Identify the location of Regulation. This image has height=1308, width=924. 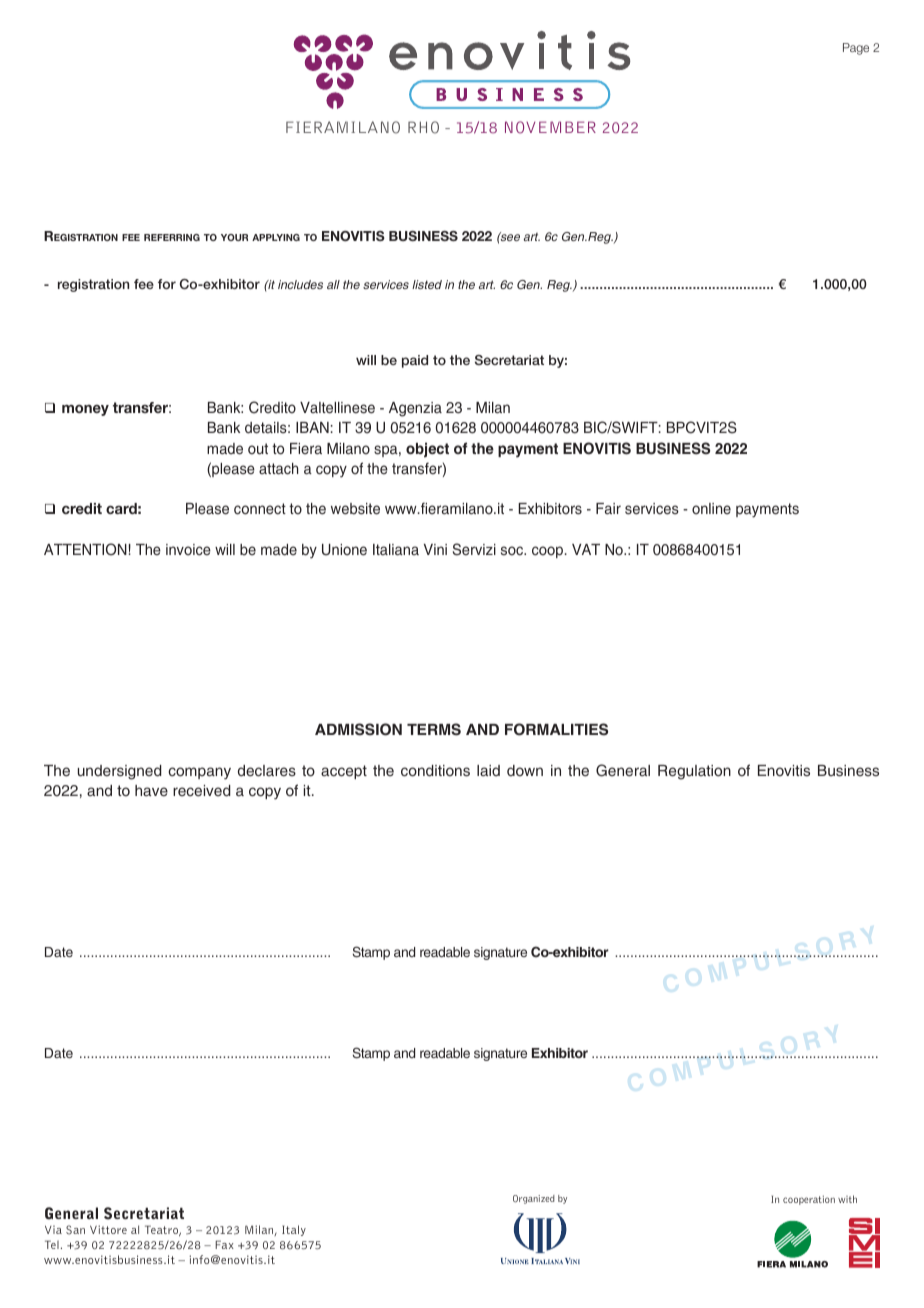
(694, 772).
